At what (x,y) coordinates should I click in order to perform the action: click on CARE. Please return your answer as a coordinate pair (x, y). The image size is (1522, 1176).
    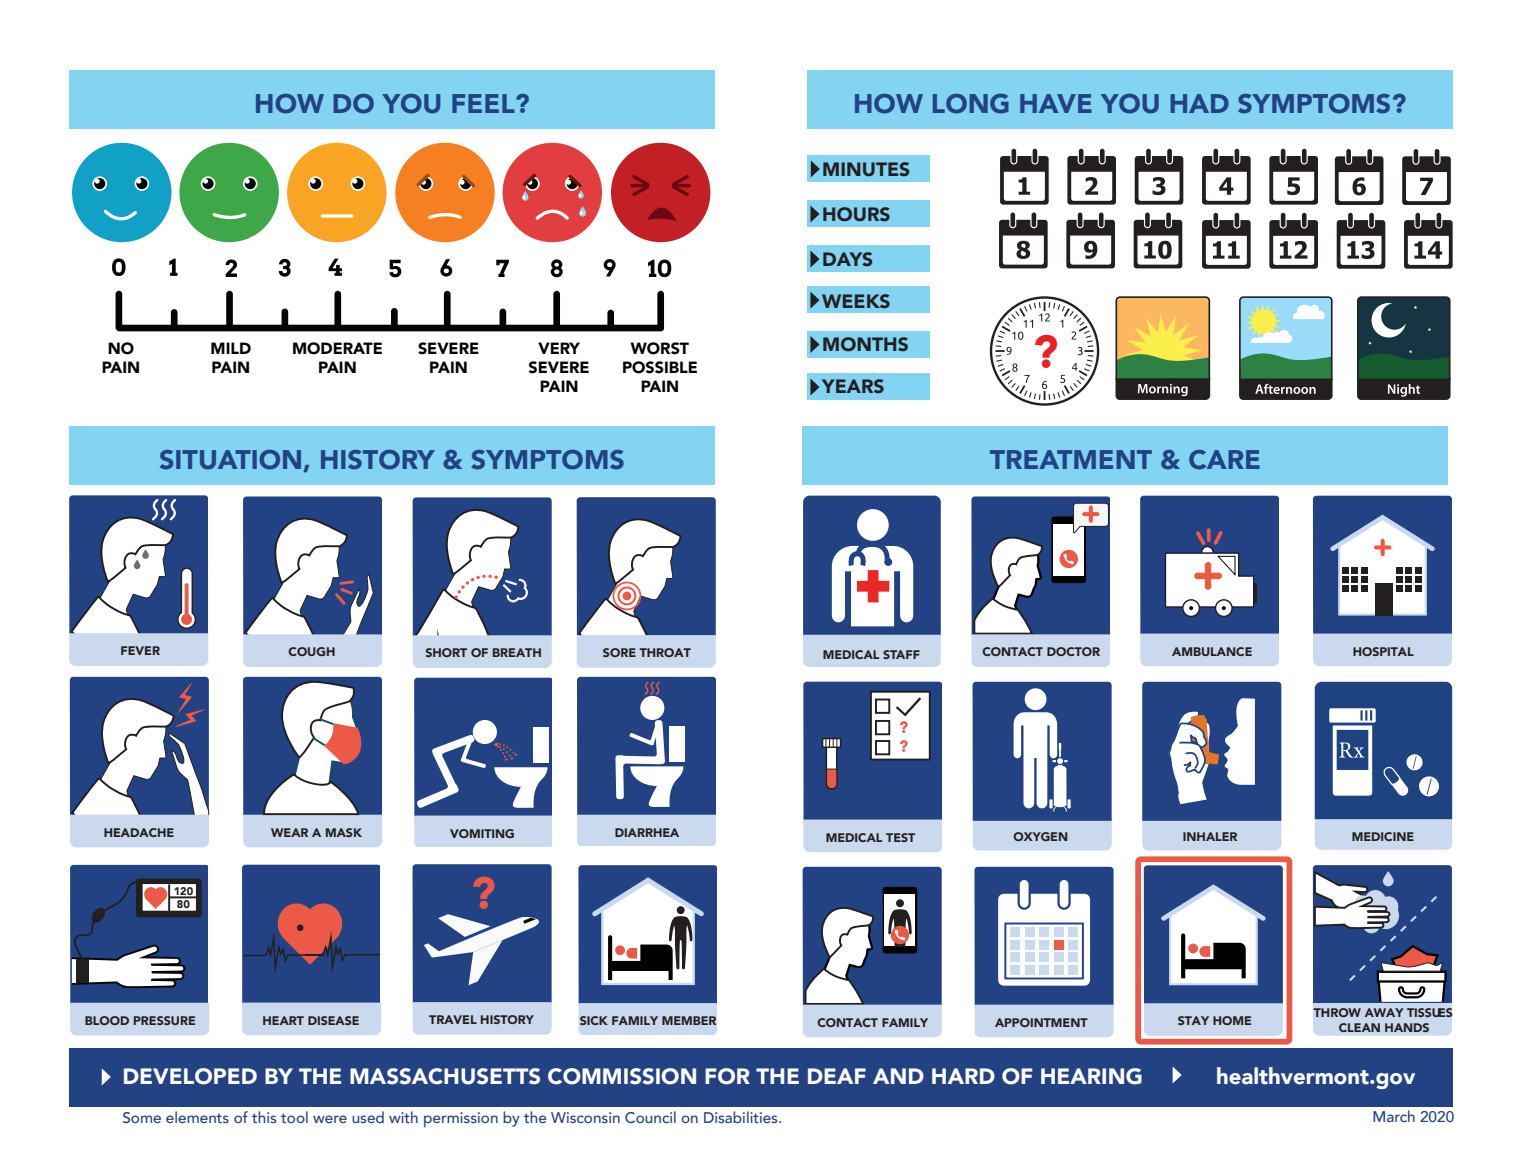
    Looking at the image, I should click on (1224, 460).
